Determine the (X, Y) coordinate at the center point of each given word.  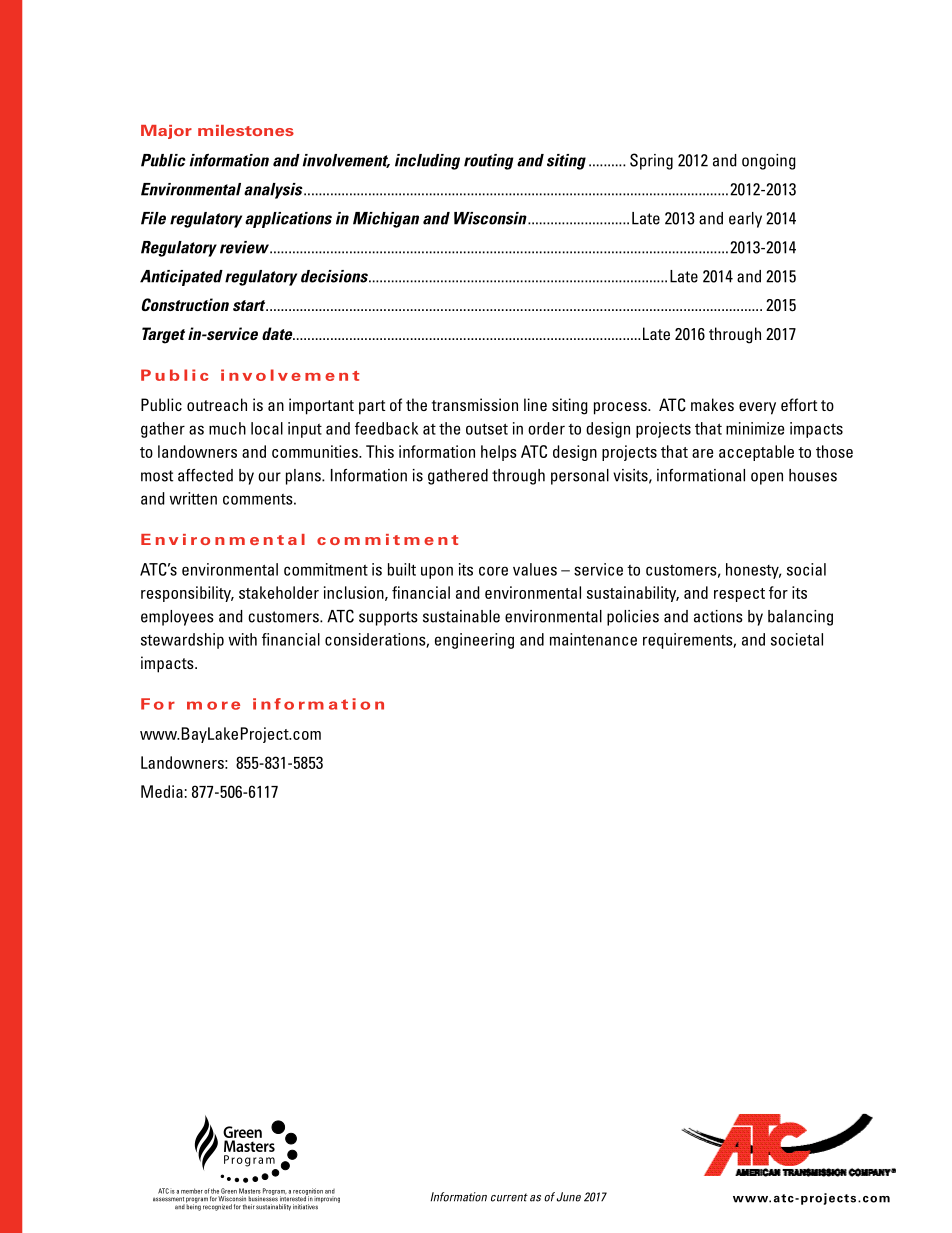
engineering (474, 641)
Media (162, 791)
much (227, 428)
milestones (246, 130)
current (509, 1197)
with (243, 639)
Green (229, 1191)
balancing (800, 618)
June (569, 1197)
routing (489, 162)
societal (797, 639)
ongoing (769, 162)
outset (487, 429)
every (757, 408)
